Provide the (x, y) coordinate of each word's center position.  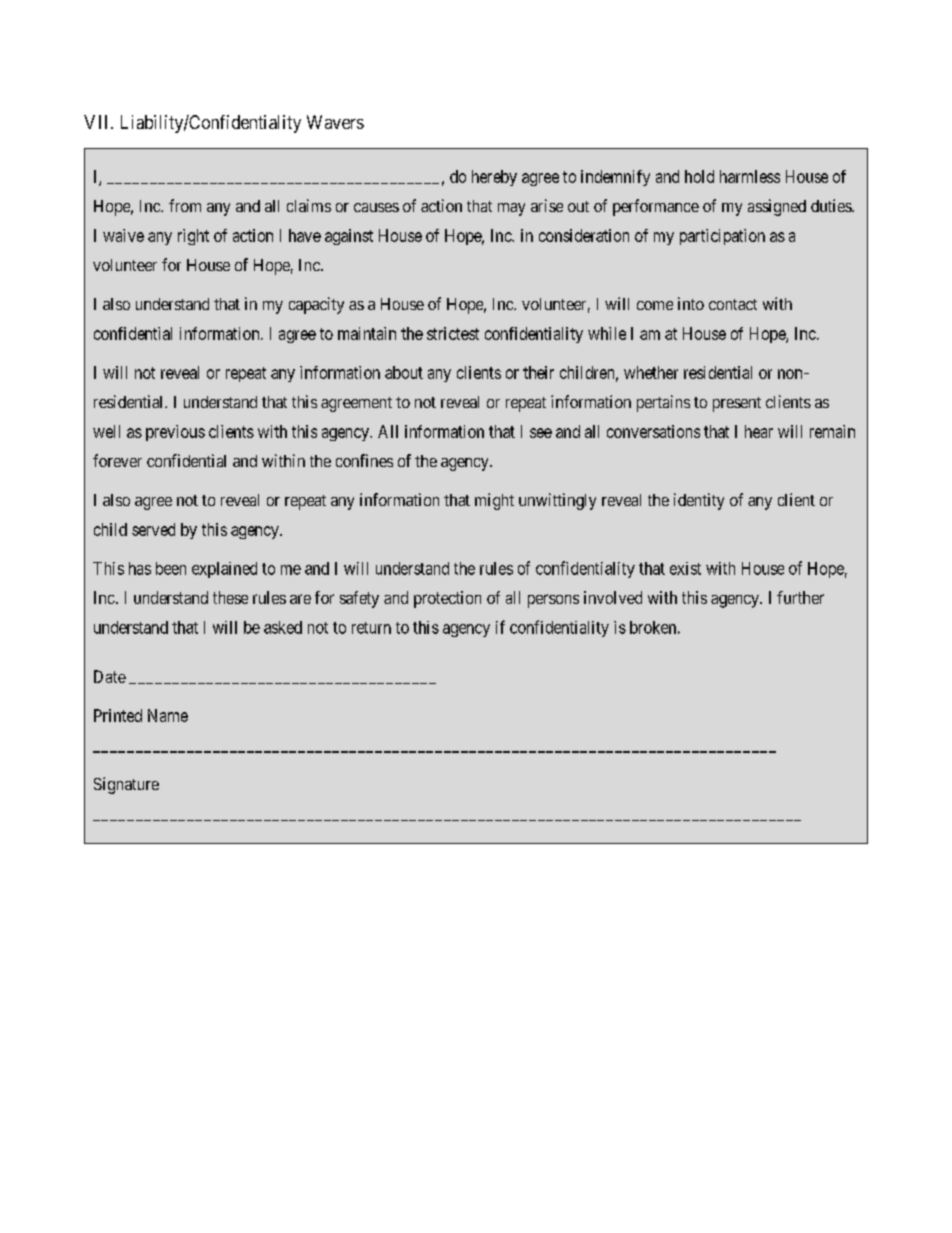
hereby (494, 178)
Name (168, 715)
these (230, 597)
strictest (453, 333)
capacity (316, 305)
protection (447, 599)
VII (98, 122)
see (541, 433)
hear (759, 431)
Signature (126, 785)
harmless (750, 176)
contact (733, 304)
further (800, 597)
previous (175, 433)
